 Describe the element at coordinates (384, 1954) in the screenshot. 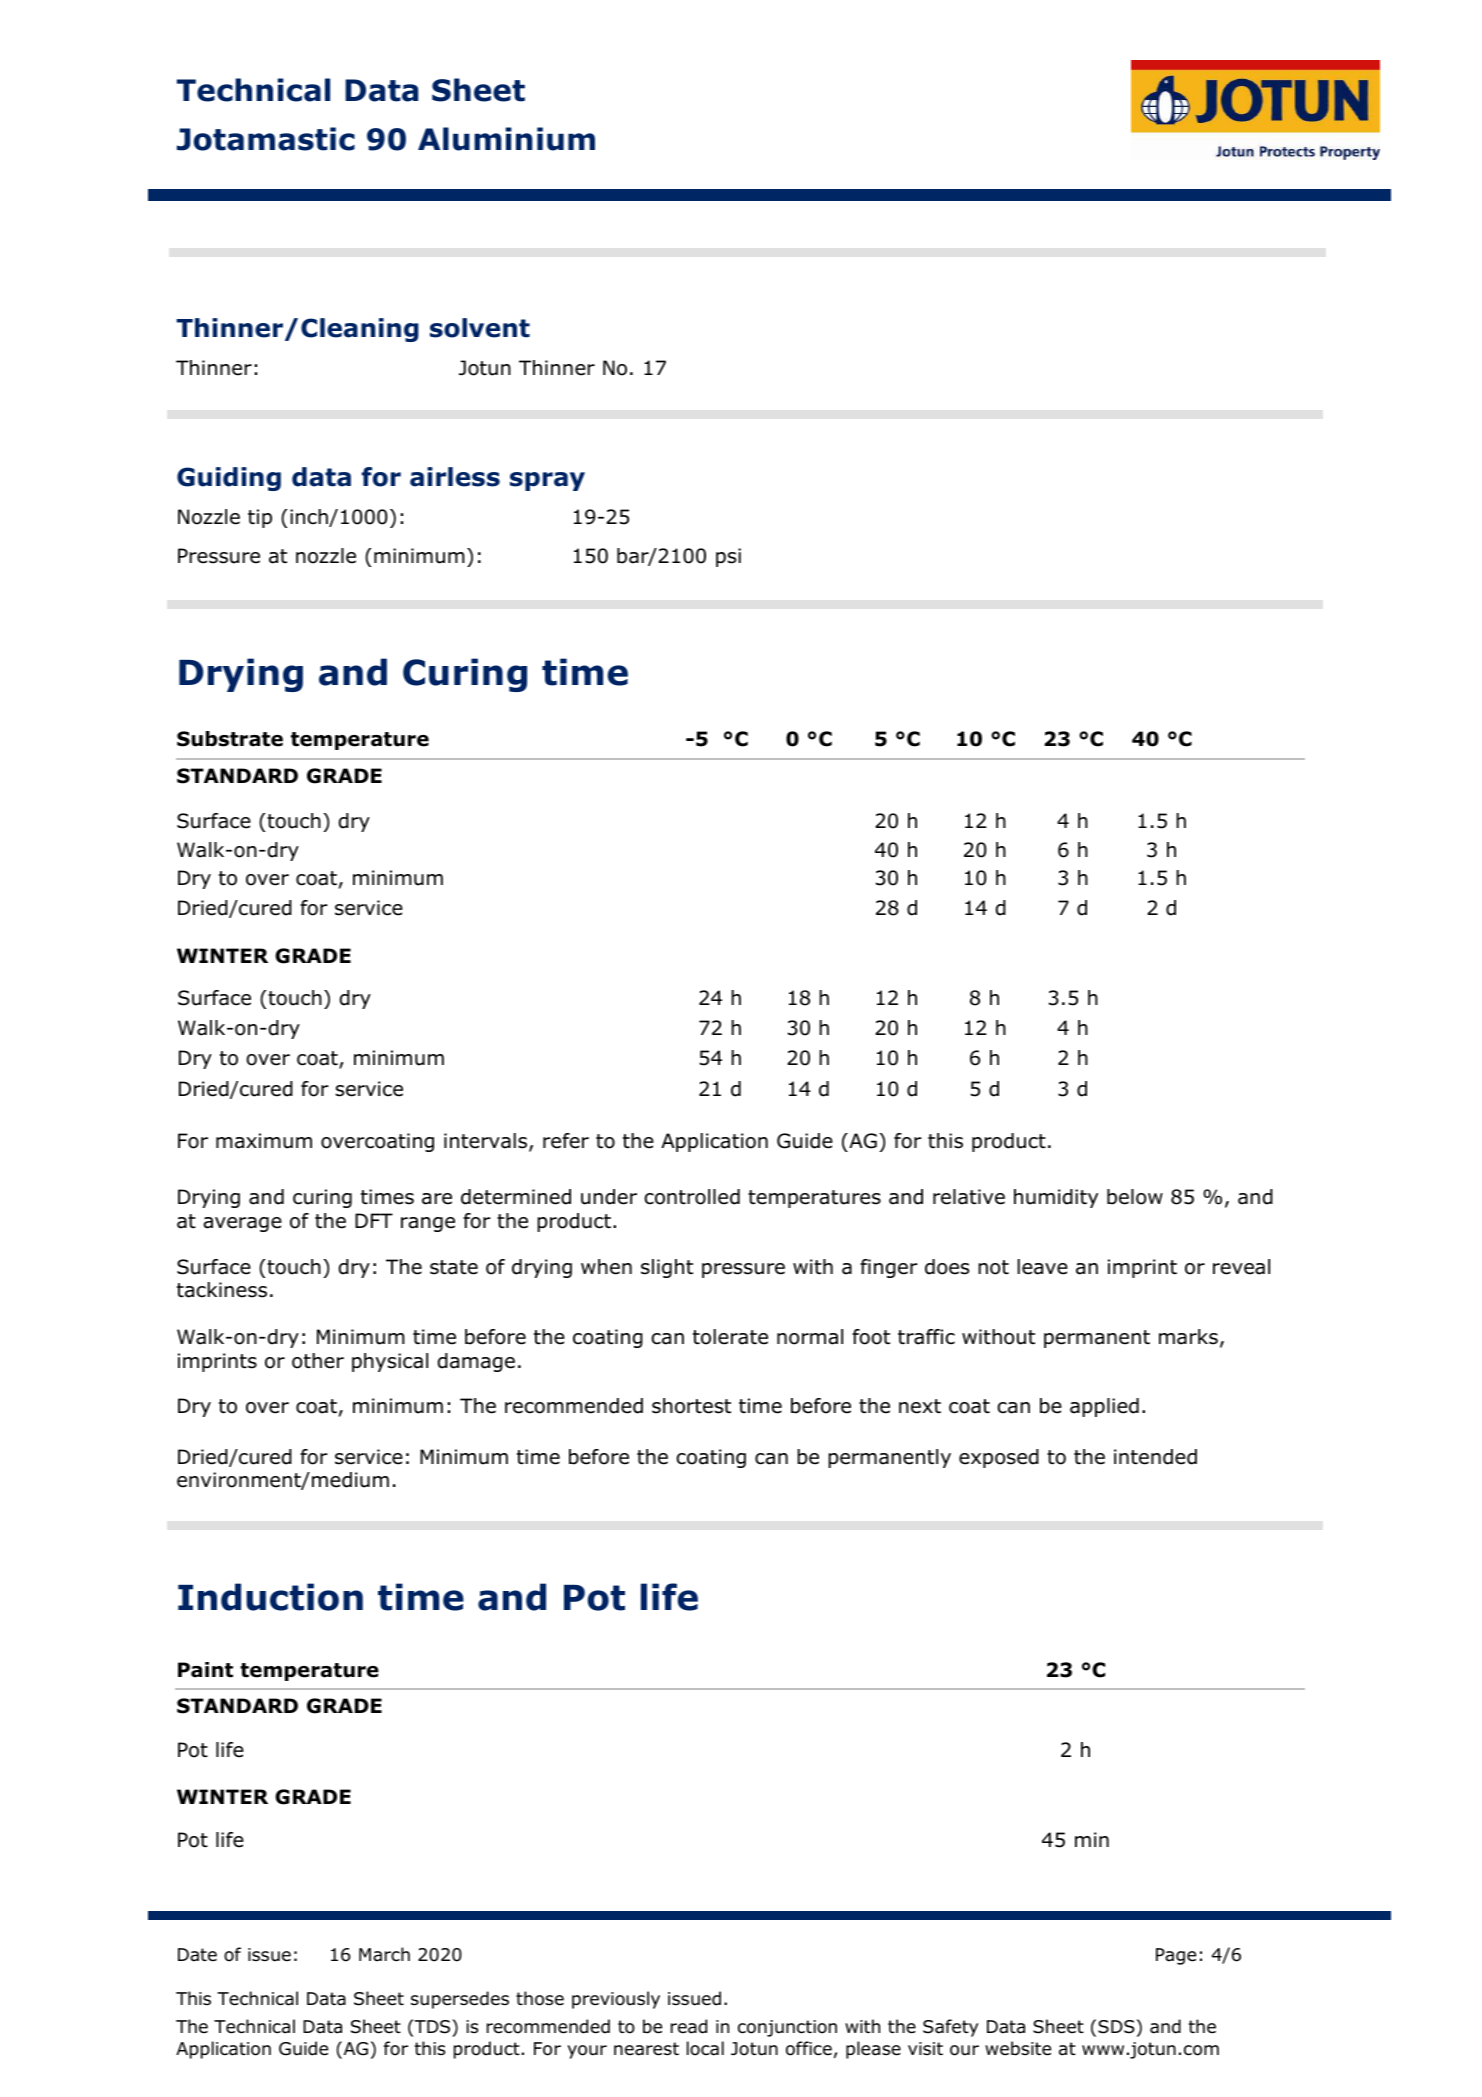

I see `March` at that location.
